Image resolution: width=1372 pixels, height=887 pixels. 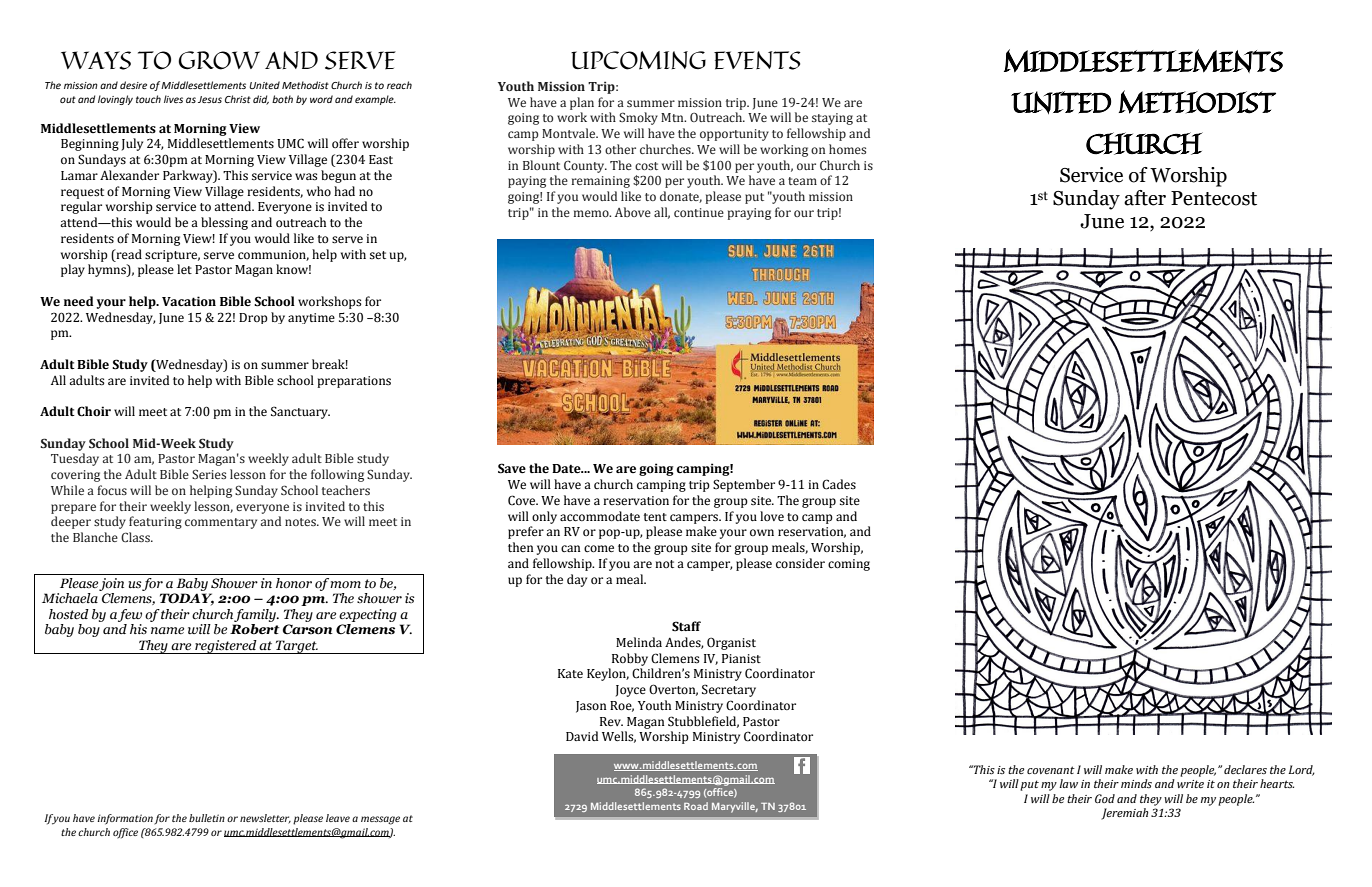 I want to click on staying, so click(x=832, y=119).
